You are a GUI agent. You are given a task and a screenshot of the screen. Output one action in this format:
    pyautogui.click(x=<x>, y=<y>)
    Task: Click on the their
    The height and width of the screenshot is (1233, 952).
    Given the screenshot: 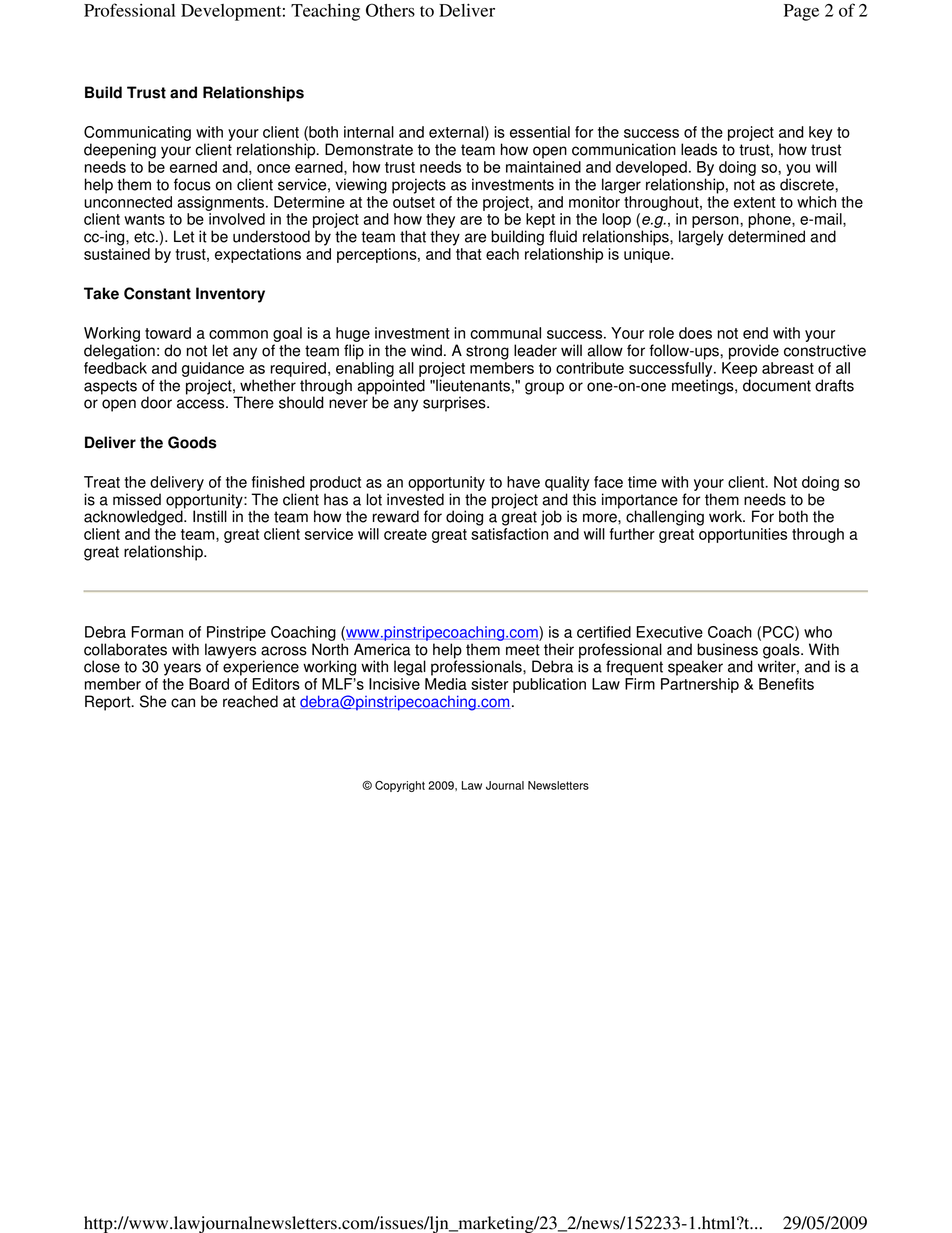 What is the action you would take?
    pyautogui.click(x=559, y=649)
